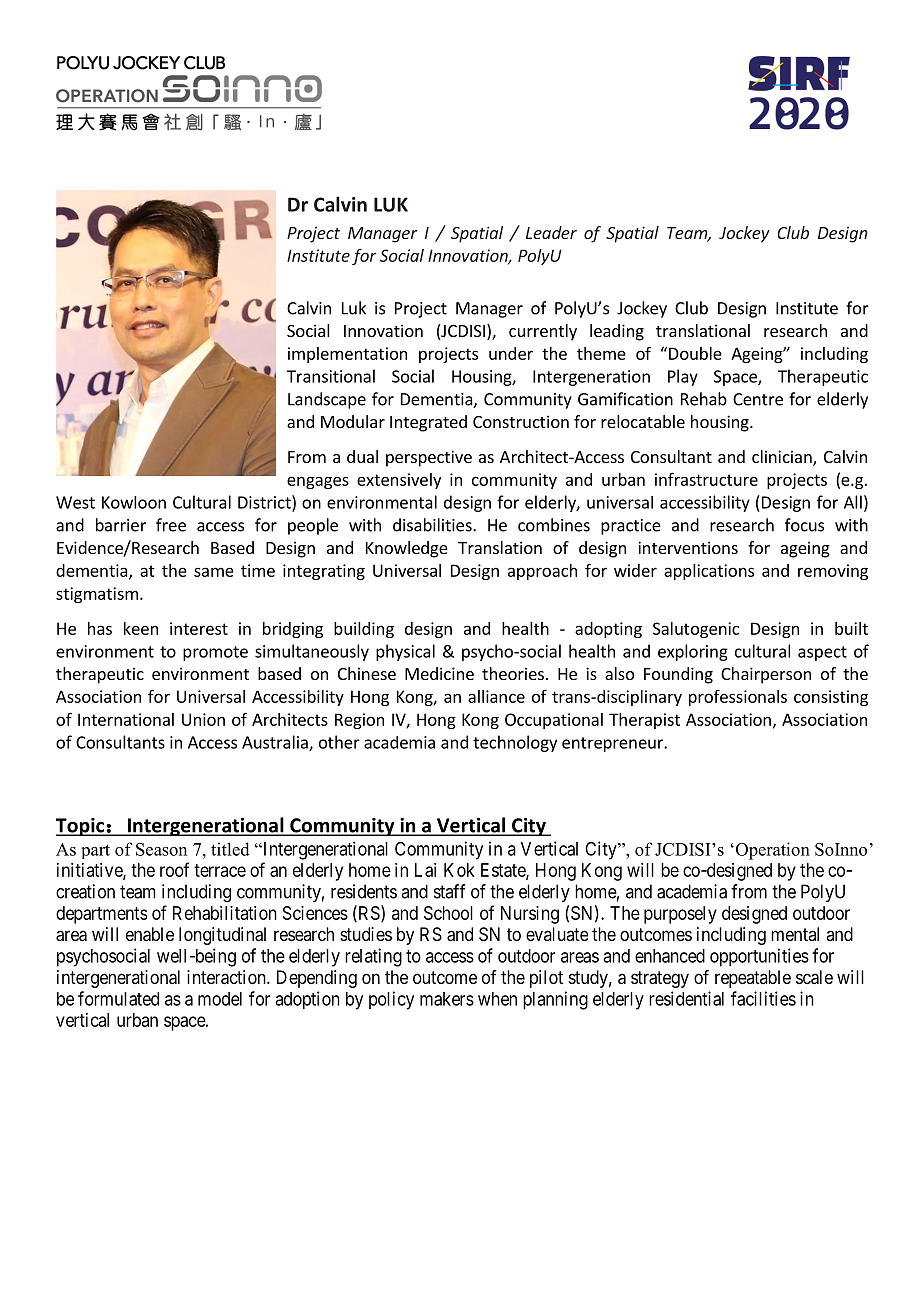 The height and width of the screenshot is (1307, 924). What do you see at coordinates (551, 232) in the screenshot?
I see `Leader` at bounding box center [551, 232].
